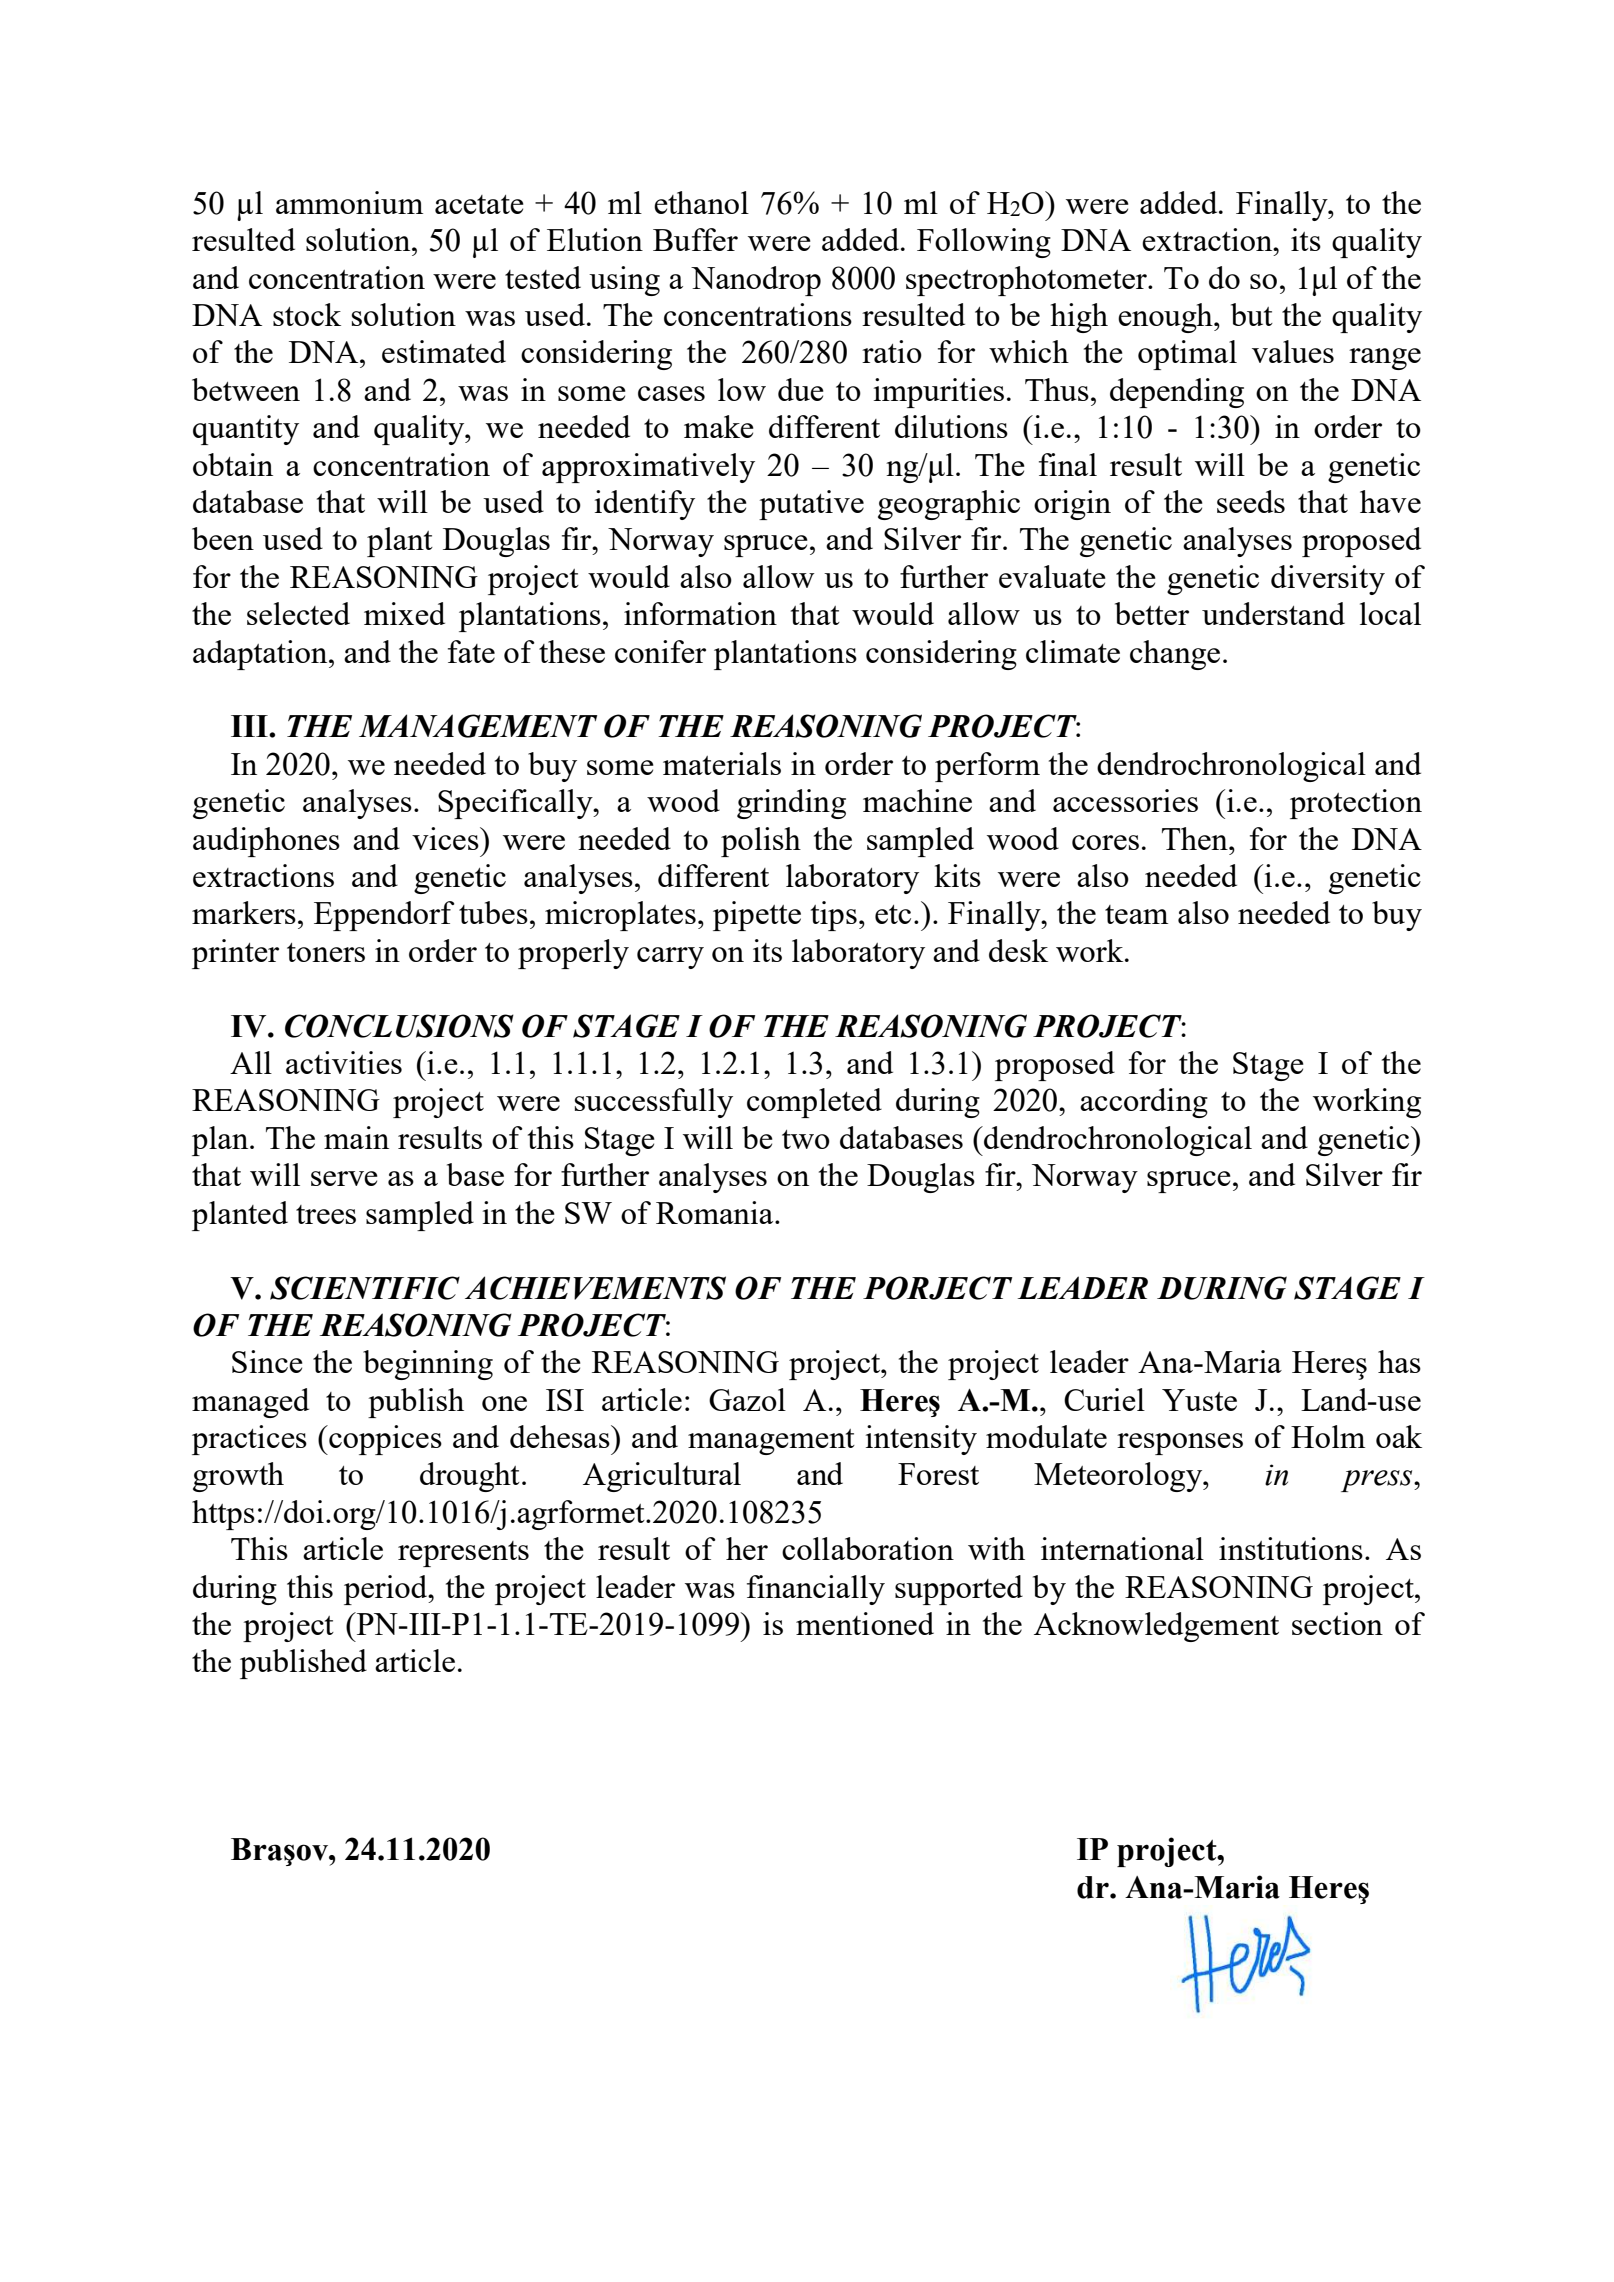 This page has width=1614, height=2282. Describe the element at coordinates (834, 916) in the page. I see `tips` at that location.
